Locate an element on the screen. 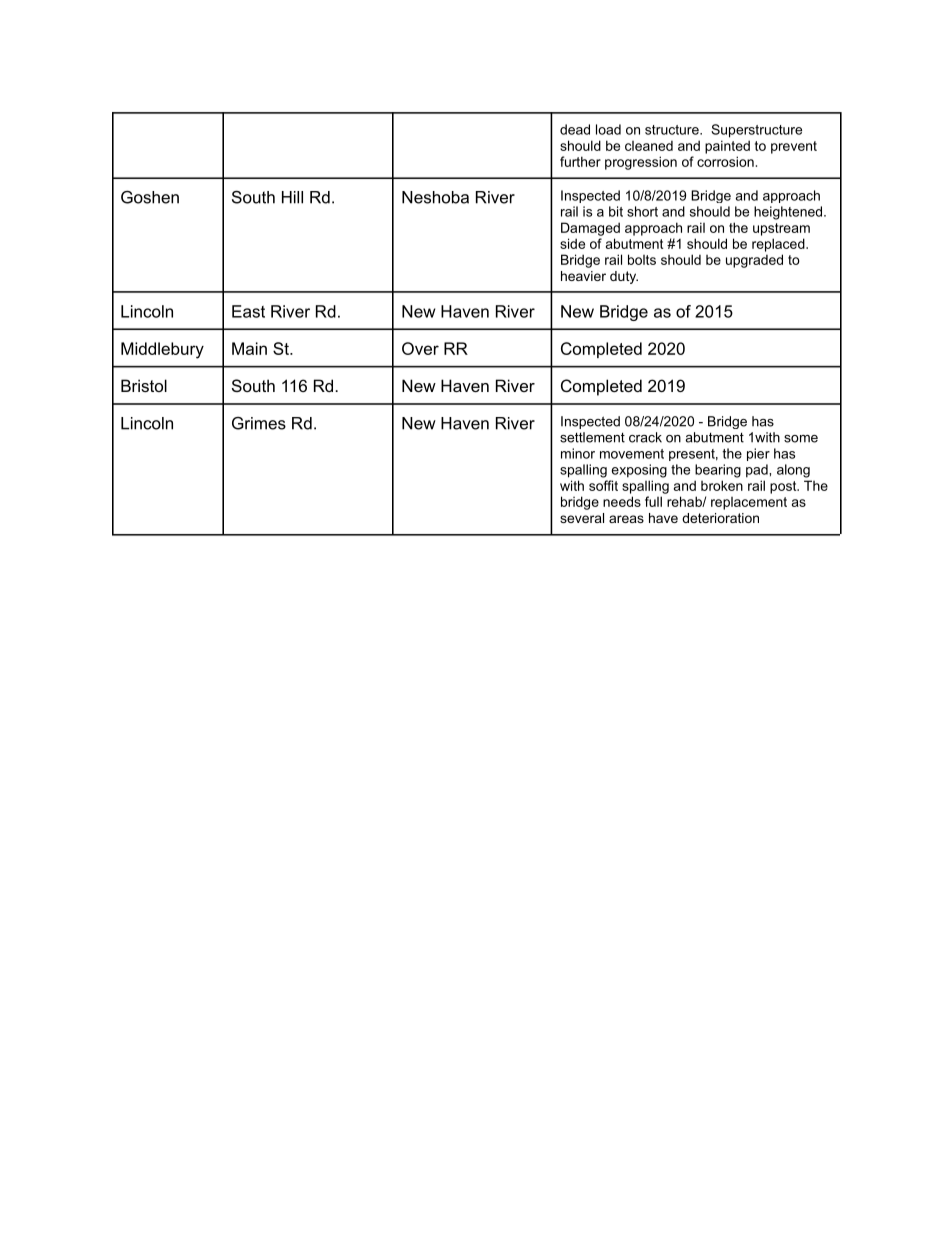 The height and width of the screenshot is (1233, 952). duty is located at coordinates (624, 277).
